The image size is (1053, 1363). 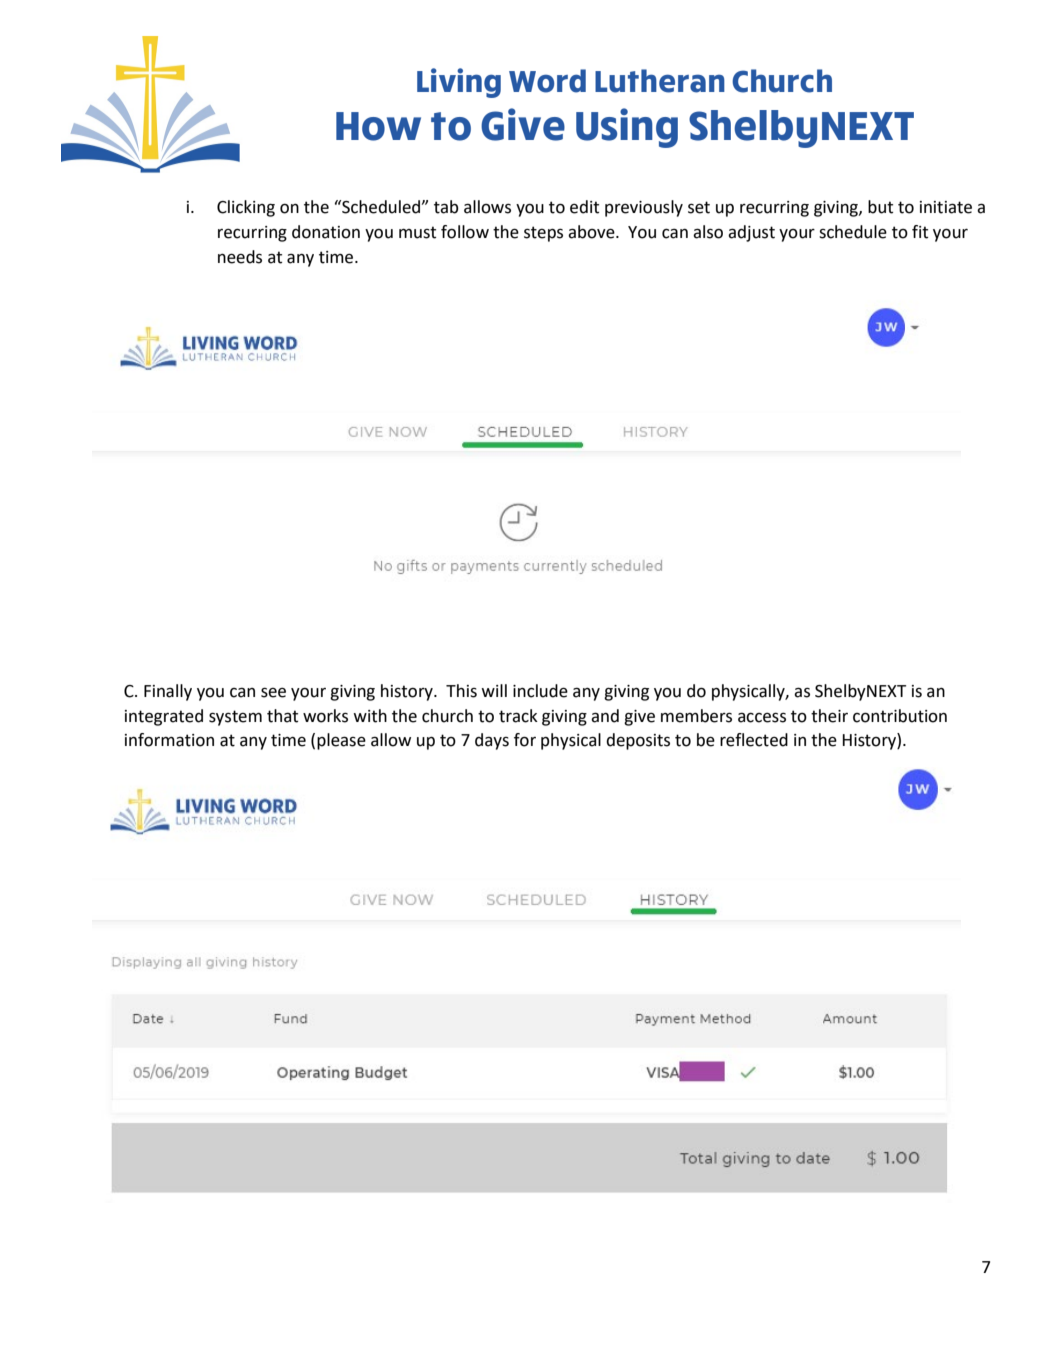 I want to click on Word, so click(x=547, y=81).
